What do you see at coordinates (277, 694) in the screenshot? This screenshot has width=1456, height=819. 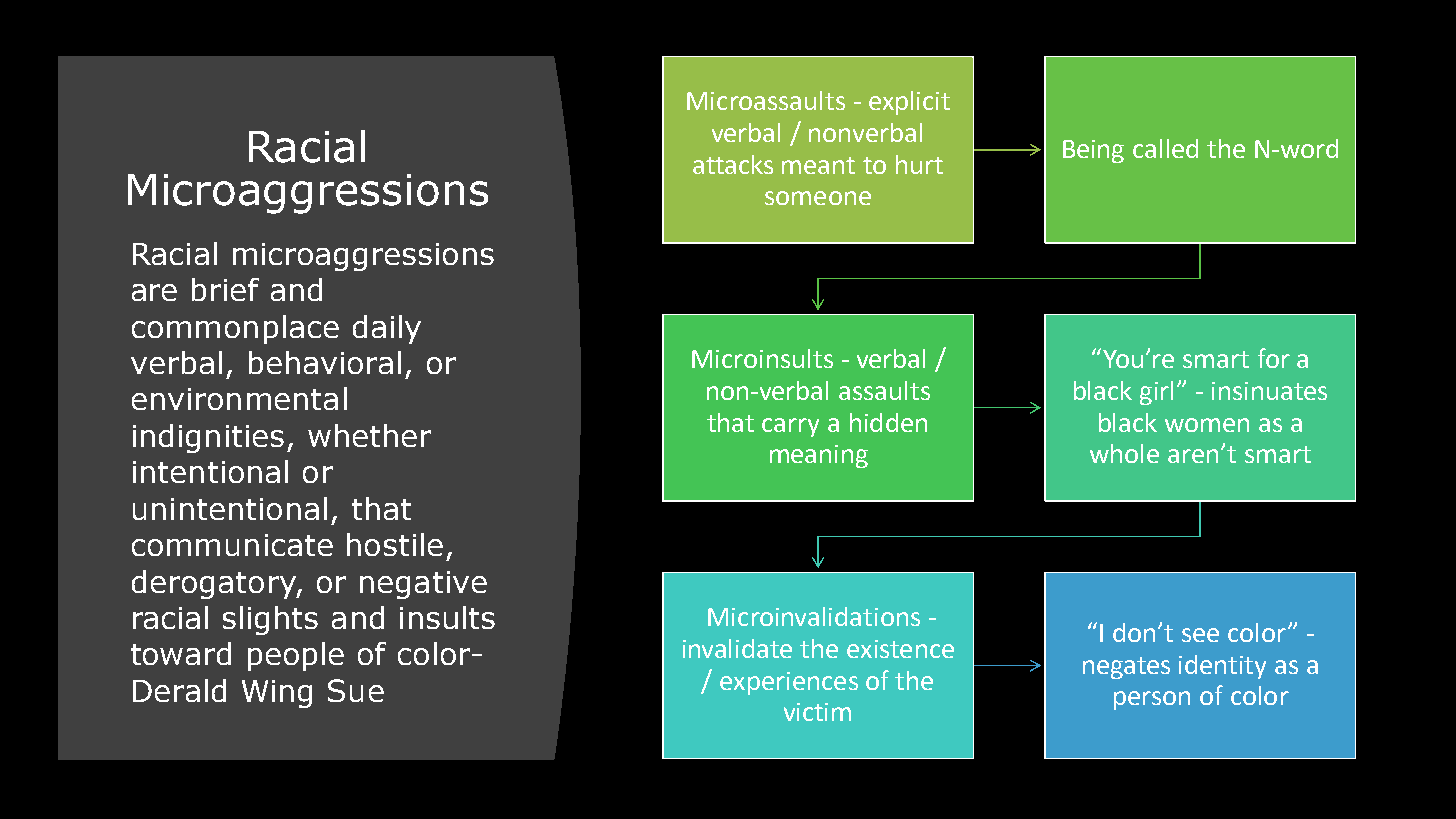 I see `Wing` at bounding box center [277, 694].
